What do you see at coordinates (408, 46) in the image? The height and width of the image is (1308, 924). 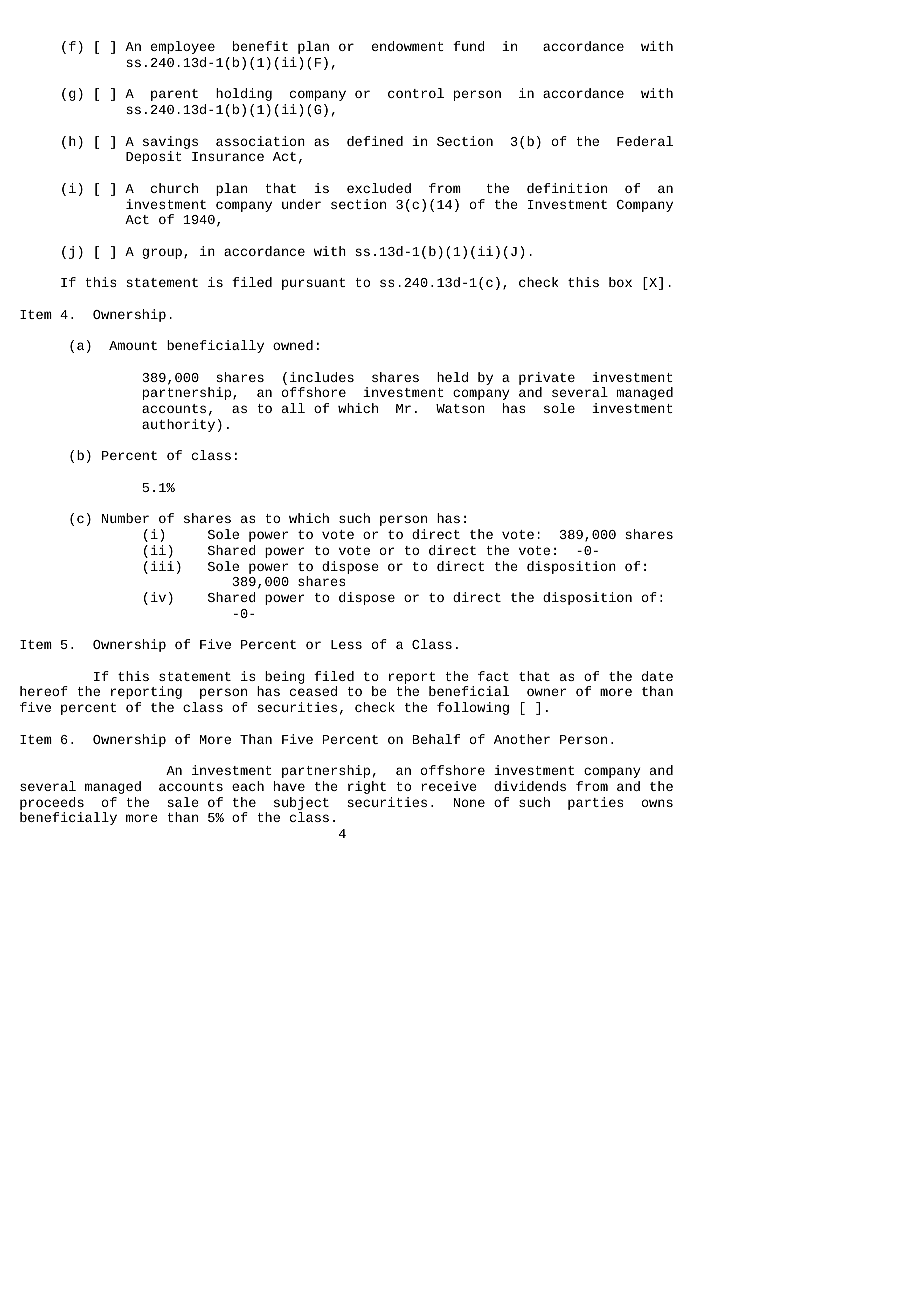 I see `endowment` at bounding box center [408, 46].
